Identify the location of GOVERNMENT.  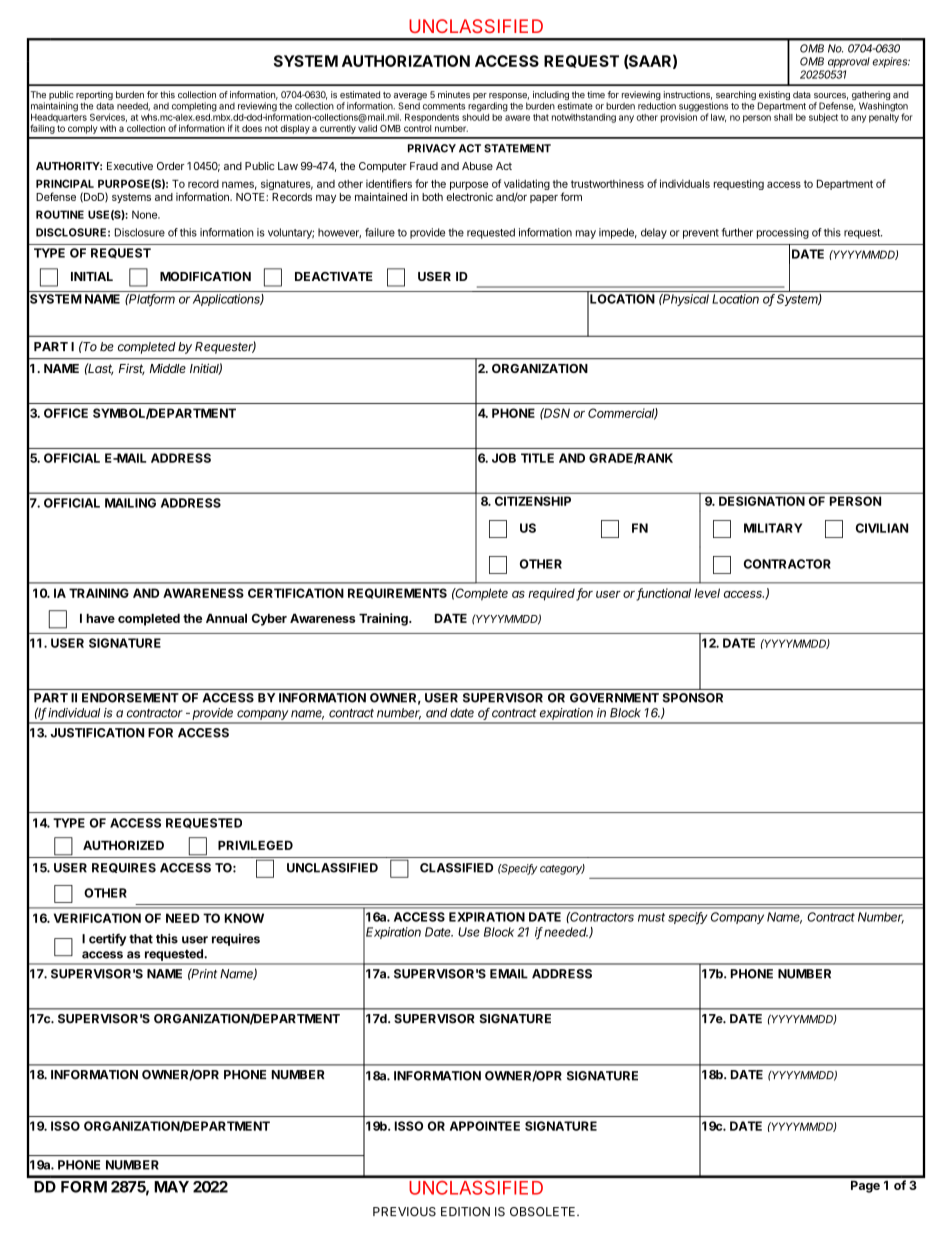
(614, 698).
